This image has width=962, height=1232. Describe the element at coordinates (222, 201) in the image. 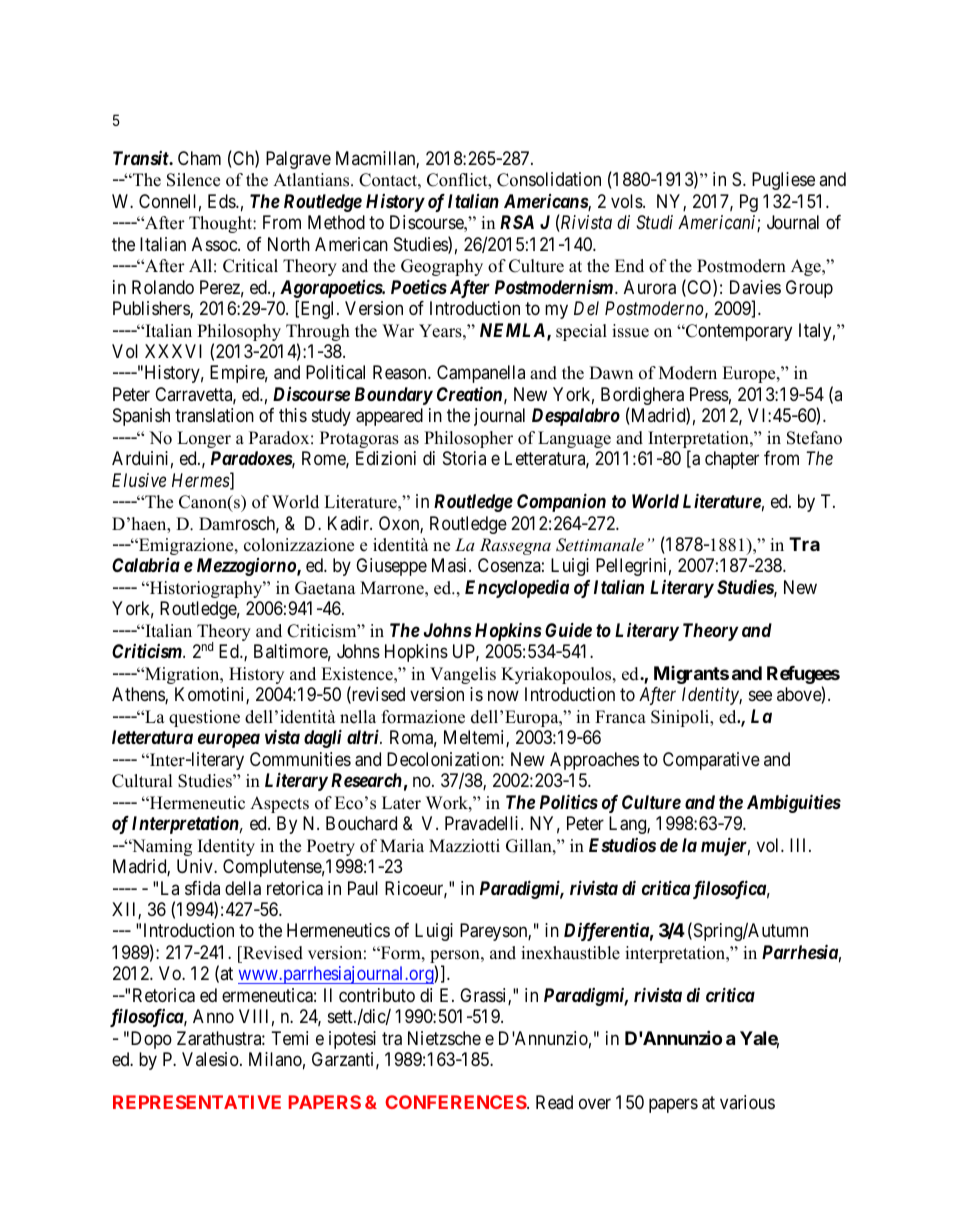

I see `Eds` at that location.
